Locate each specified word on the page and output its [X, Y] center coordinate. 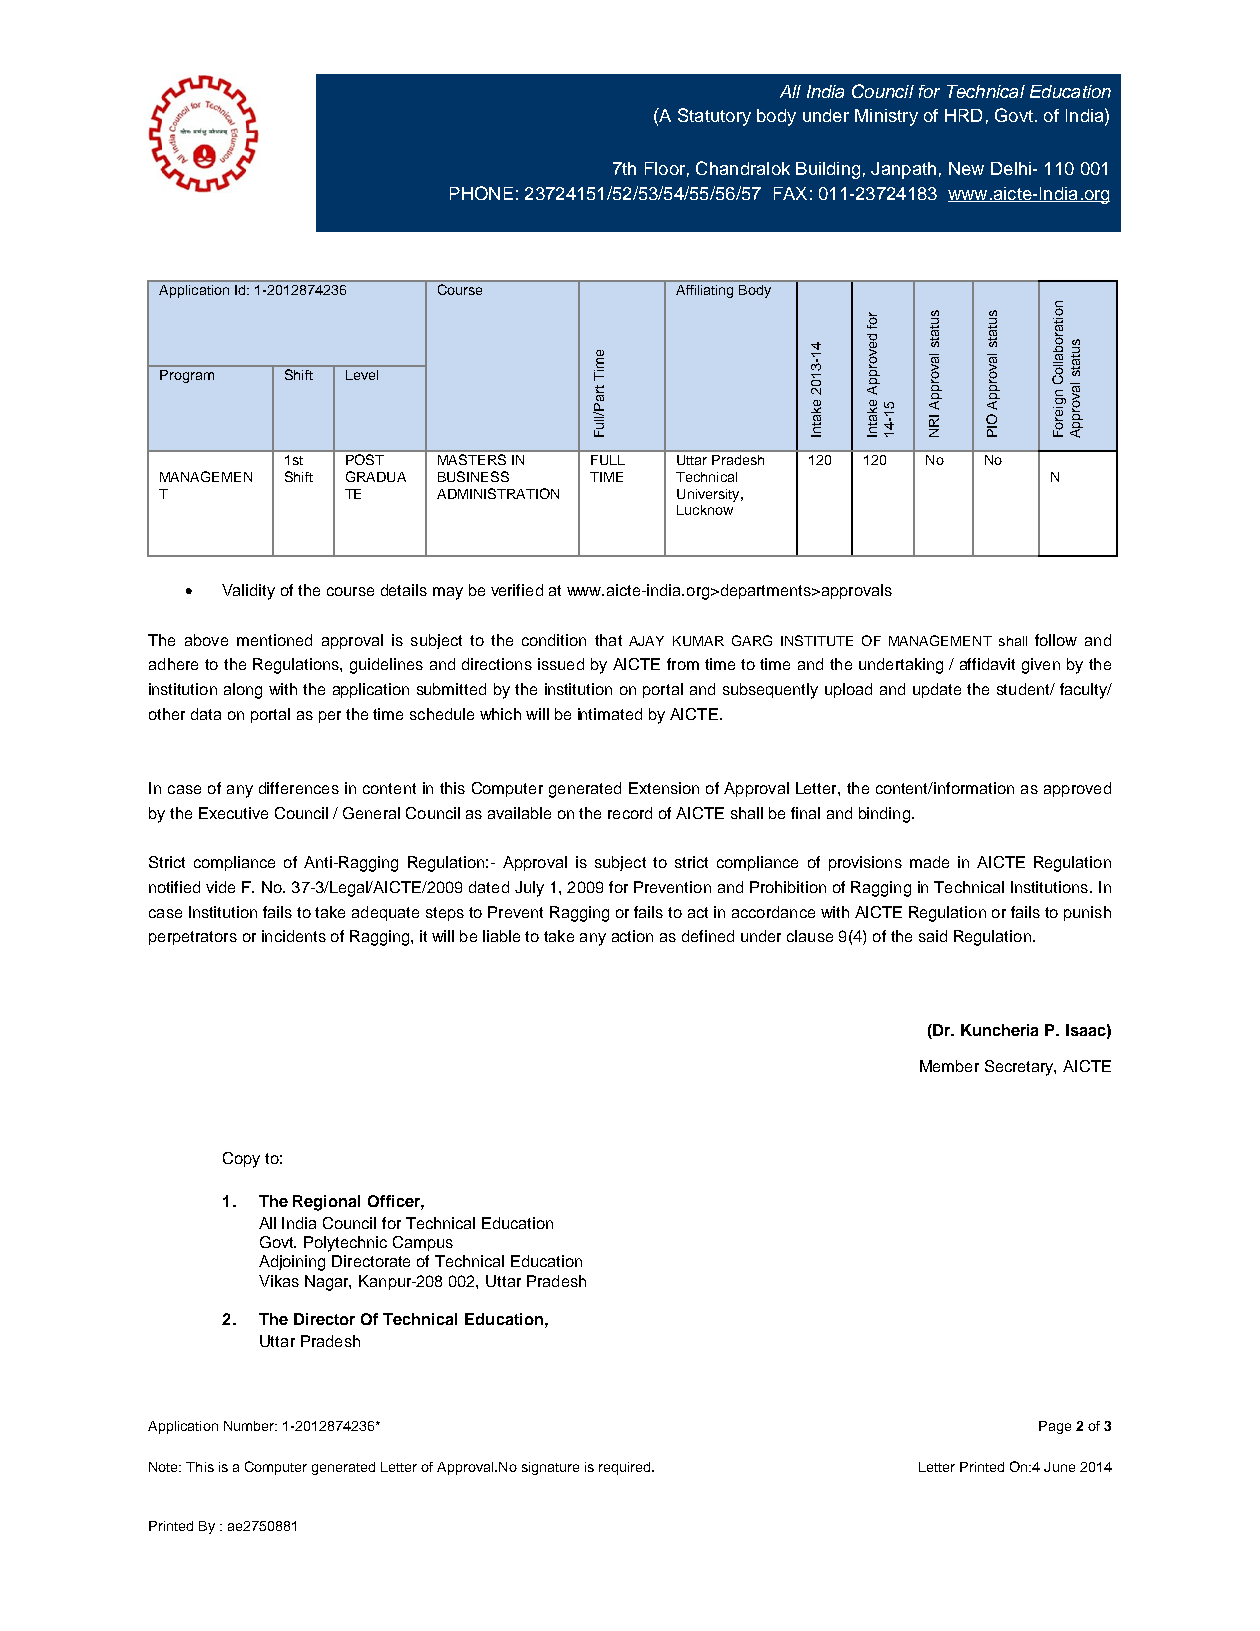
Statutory [714, 117]
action [632, 936]
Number [250, 1426]
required [626, 1468]
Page [1055, 1427]
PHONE [481, 193]
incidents [294, 936]
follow [1056, 640]
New [966, 168]
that [608, 640]
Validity [248, 592]
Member [949, 1066]
